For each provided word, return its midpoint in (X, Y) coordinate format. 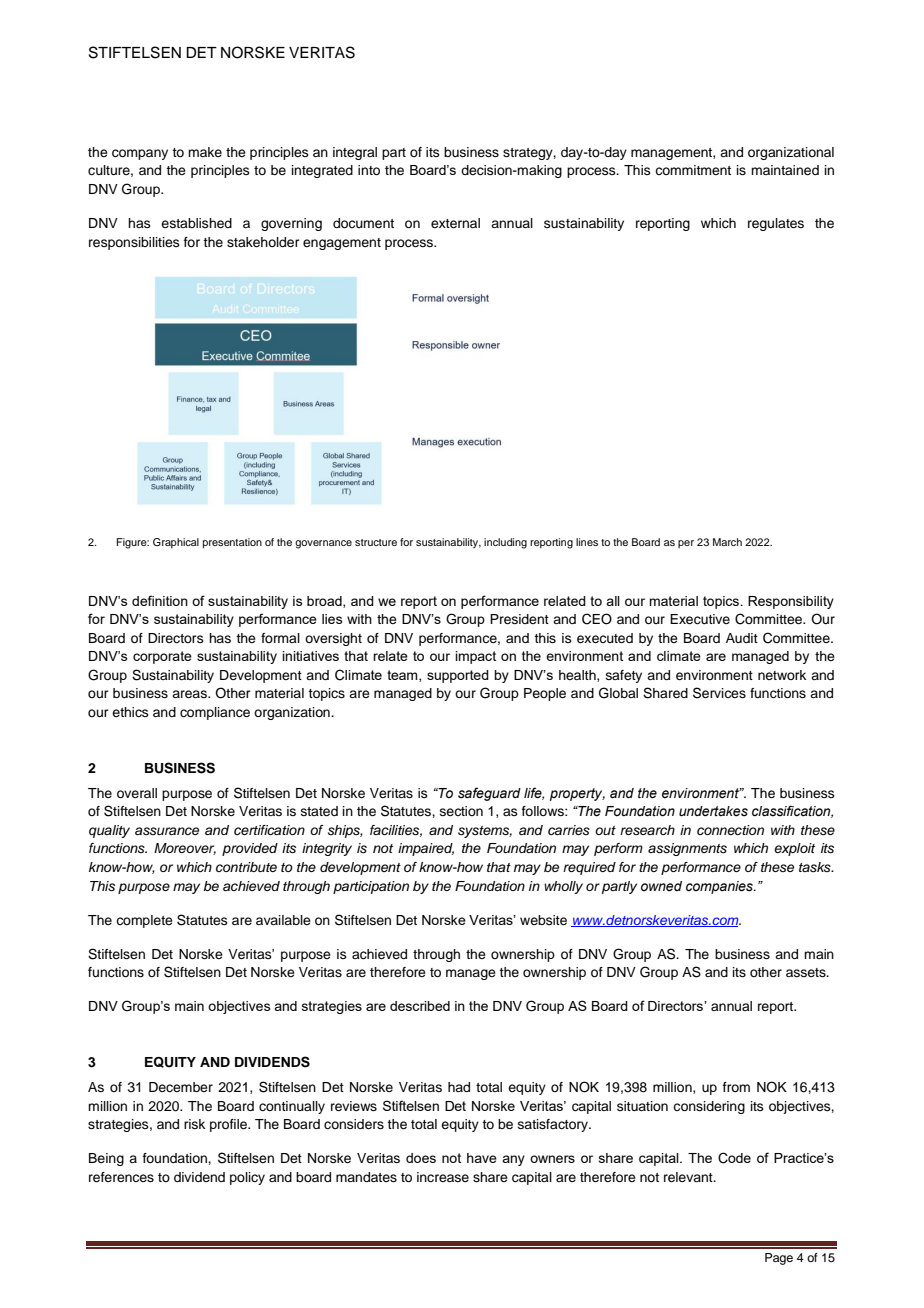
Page (779, 1259)
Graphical (176, 543)
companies (720, 887)
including (505, 543)
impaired (426, 849)
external (455, 223)
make (205, 152)
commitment (693, 170)
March (727, 542)
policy (247, 1178)
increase (443, 1177)
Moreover (185, 849)
